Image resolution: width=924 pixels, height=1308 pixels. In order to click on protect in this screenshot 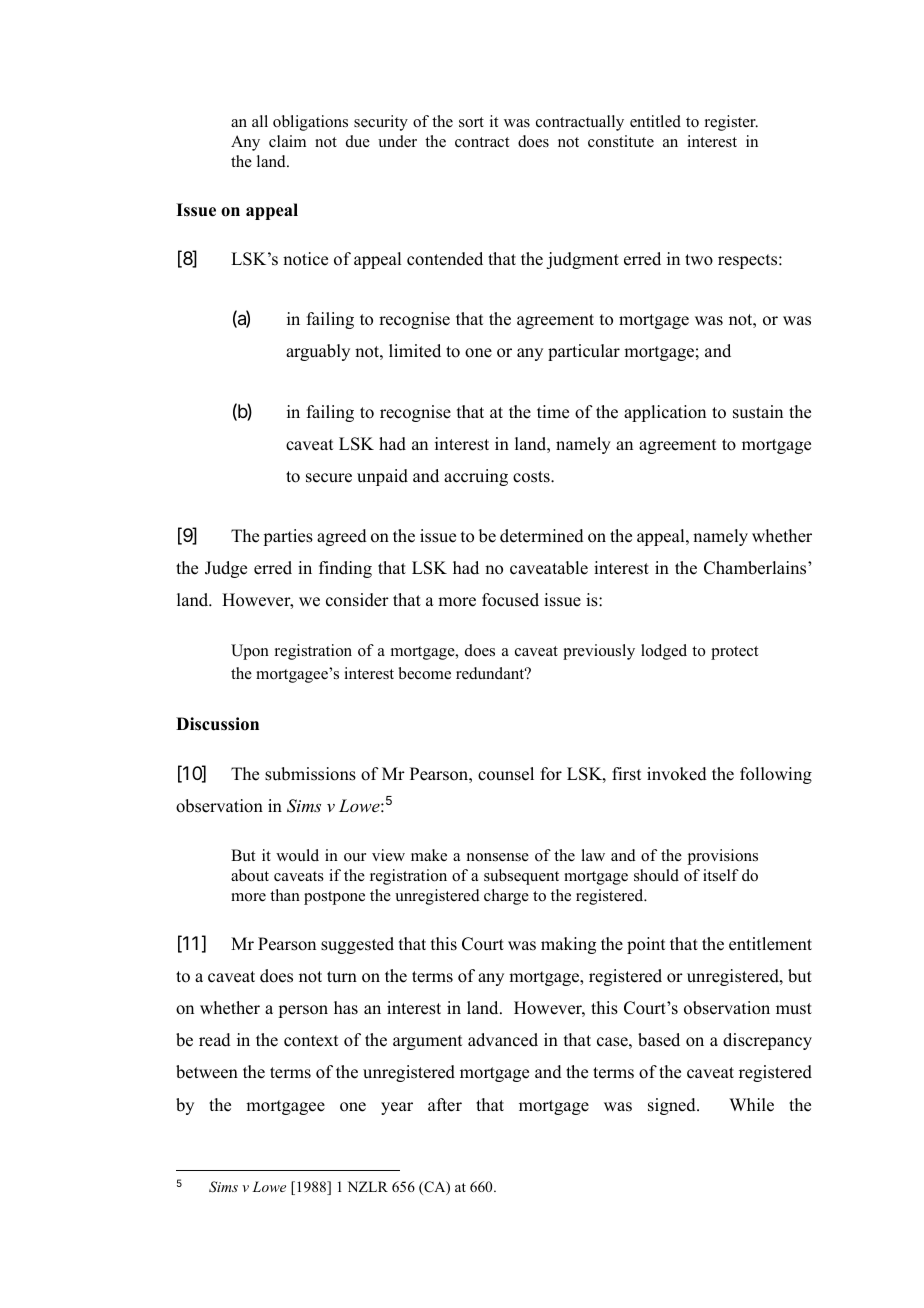, I will do `click(734, 653)`.
